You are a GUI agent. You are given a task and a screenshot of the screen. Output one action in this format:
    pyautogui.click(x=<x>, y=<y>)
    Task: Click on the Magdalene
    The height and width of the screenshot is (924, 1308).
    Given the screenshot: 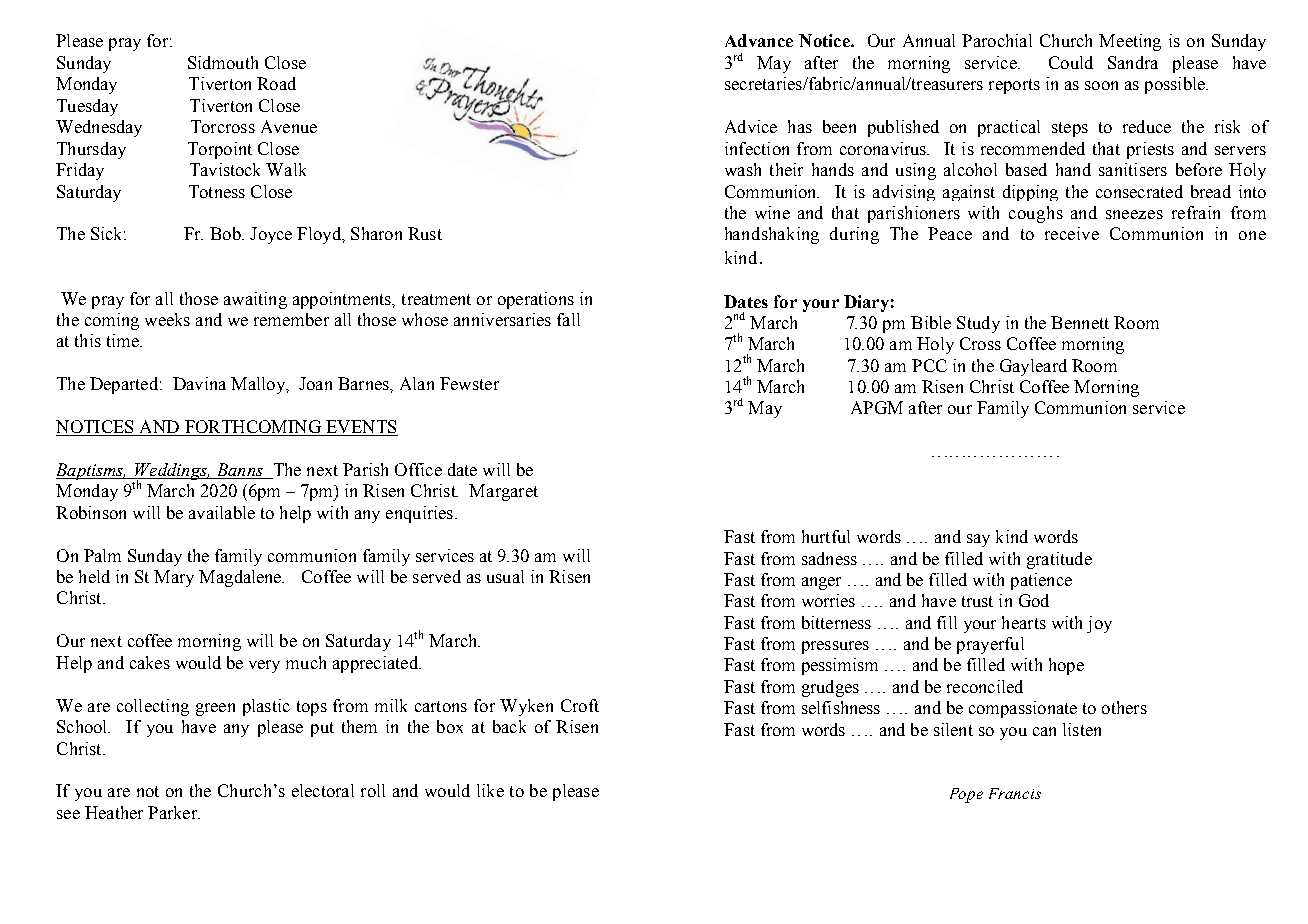 What is the action you would take?
    pyautogui.click(x=241, y=578)
